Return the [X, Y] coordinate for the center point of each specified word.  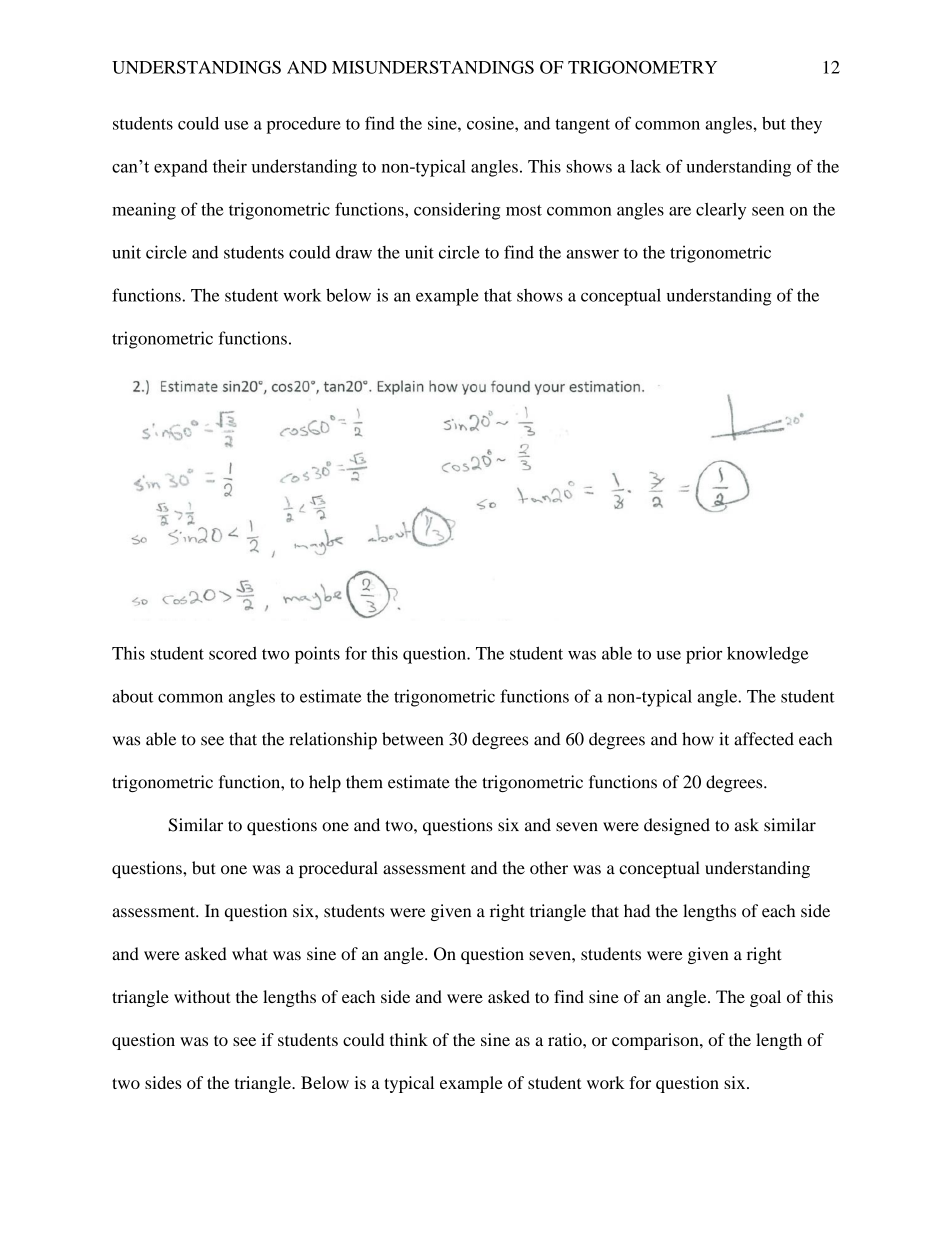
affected [764, 739]
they [806, 125]
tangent [582, 126]
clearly [721, 211]
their [230, 166]
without [202, 996]
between [412, 739]
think [409, 1039]
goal [765, 998]
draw [354, 252]
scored [233, 653]
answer [592, 254]
